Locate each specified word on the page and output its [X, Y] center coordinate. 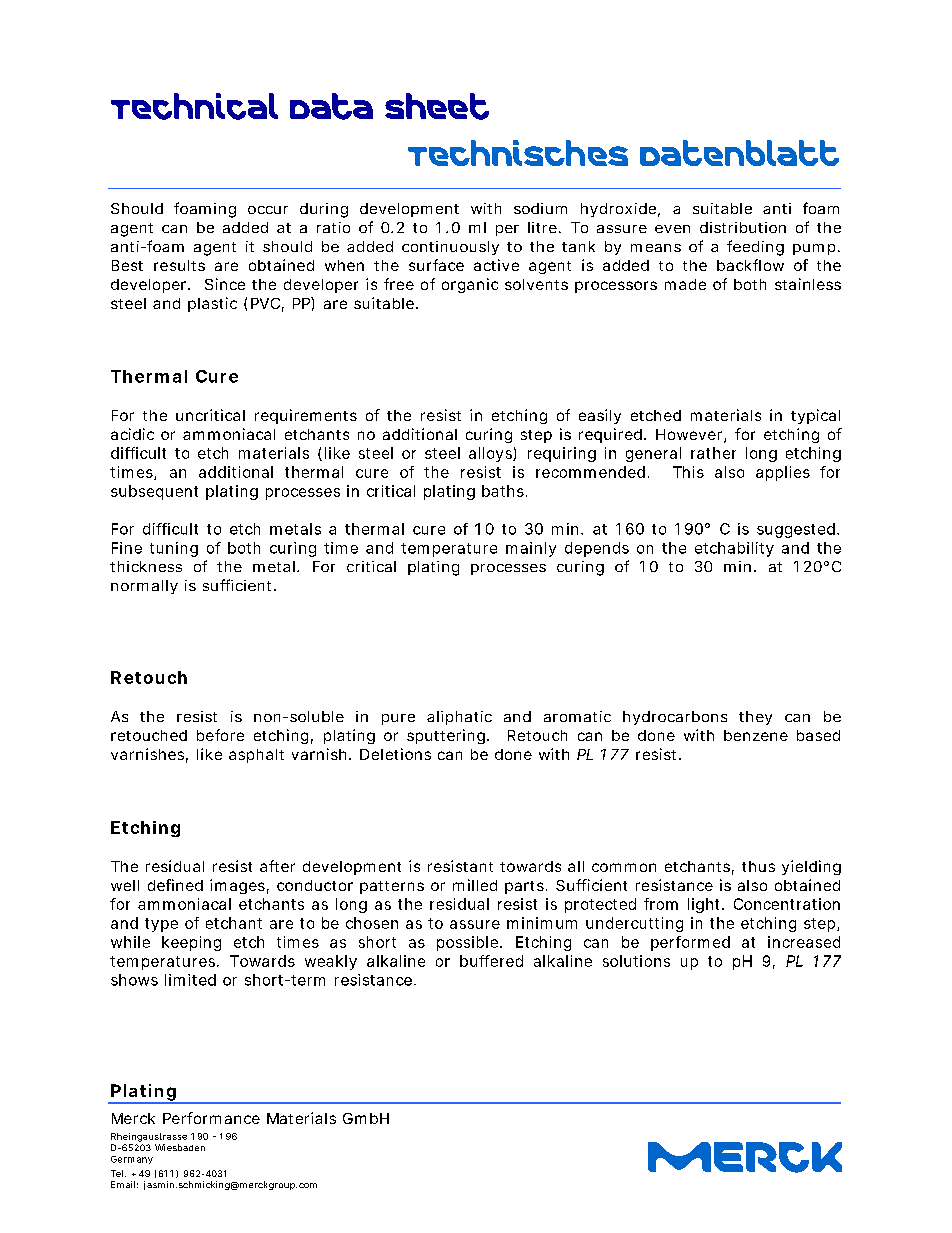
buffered [491, 961]
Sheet [437, 106]
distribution [743, 227]
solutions [636, 961]
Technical [194, 106]
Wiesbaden [180, 1147]
